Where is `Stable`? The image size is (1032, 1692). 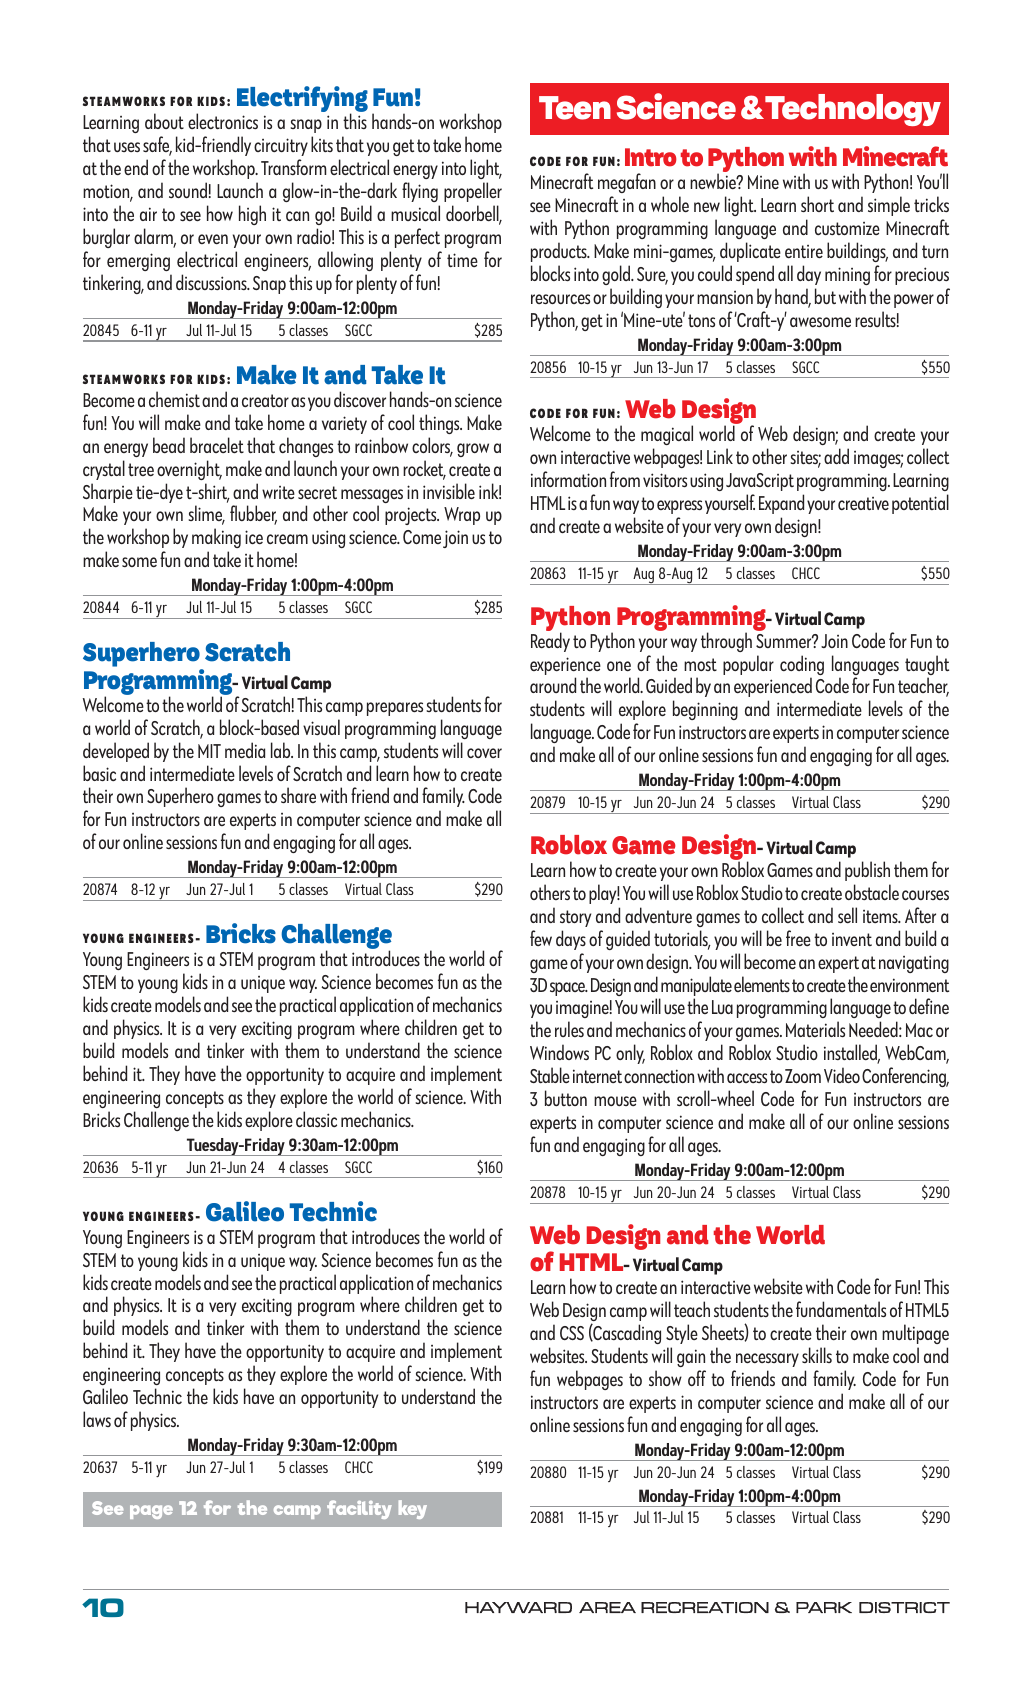 Stable is located at coordinates (550, 1075).
